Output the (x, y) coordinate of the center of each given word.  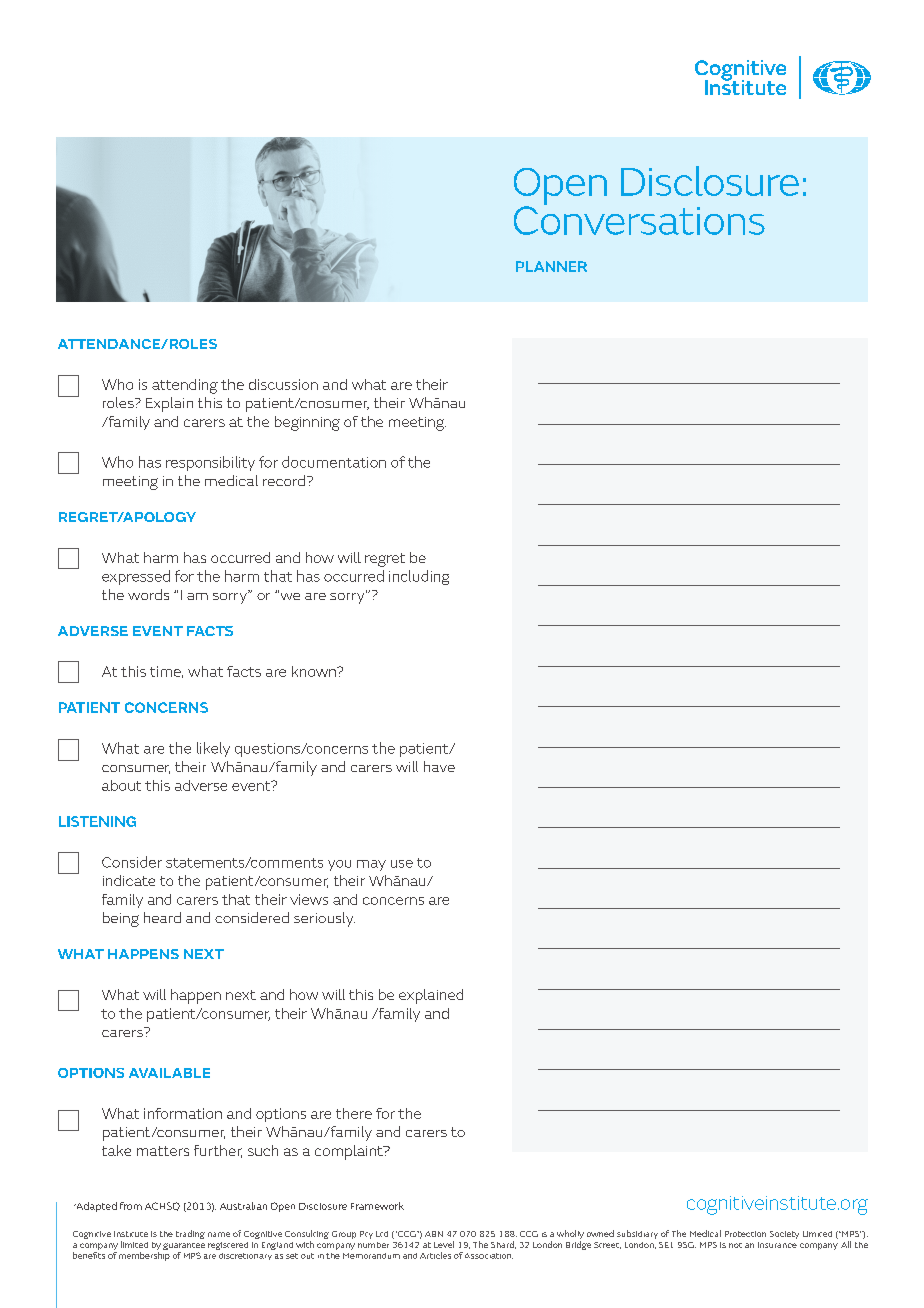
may (371, 865)
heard (162, 917)
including (419, 577)
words (148, 594)
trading (190, 1234)
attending (185, 386)
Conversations (639, 219)
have (439, 766)
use (402, 864)
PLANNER (551, 266)
